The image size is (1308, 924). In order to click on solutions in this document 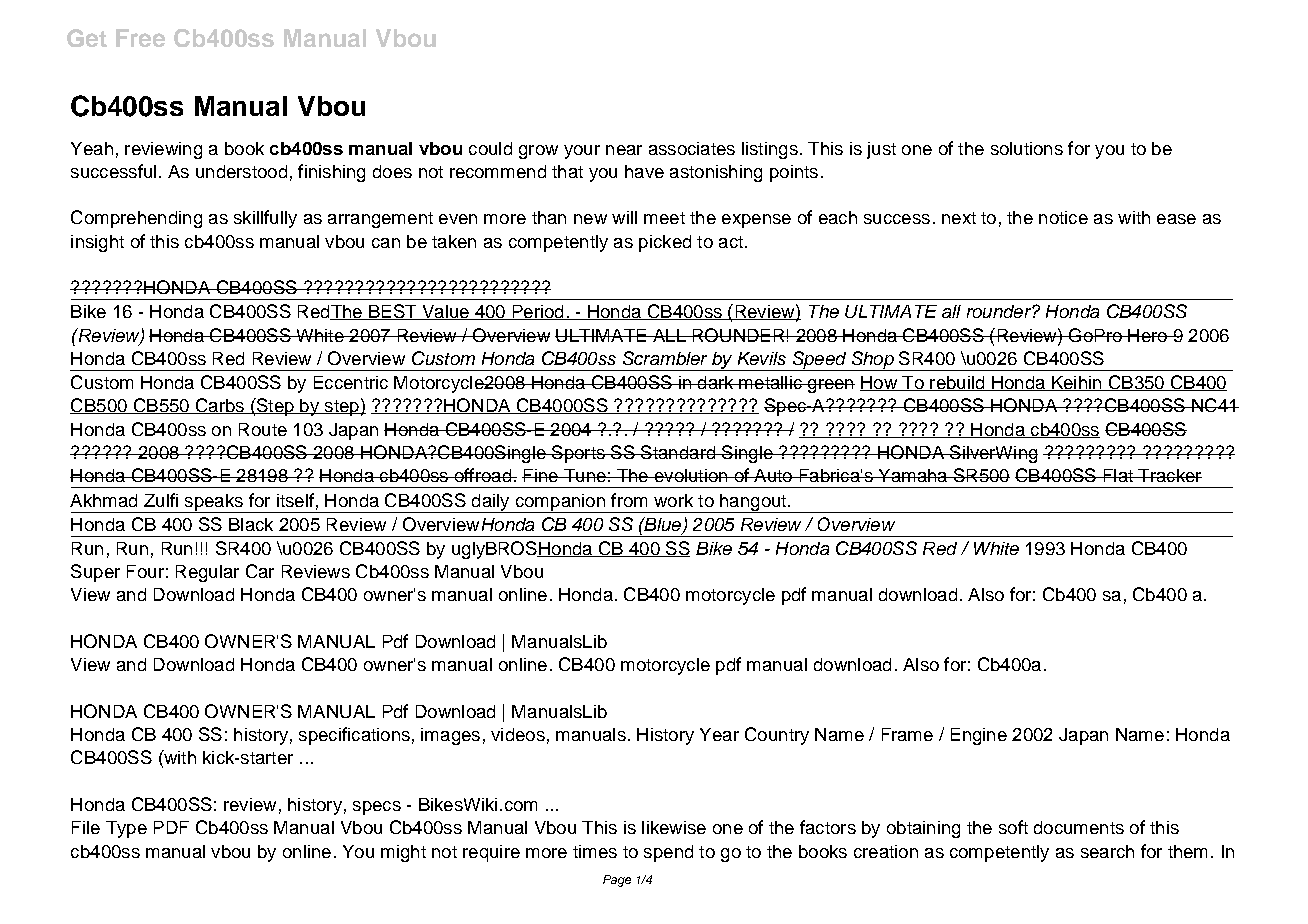, I will do `click(1027, 148)`.
